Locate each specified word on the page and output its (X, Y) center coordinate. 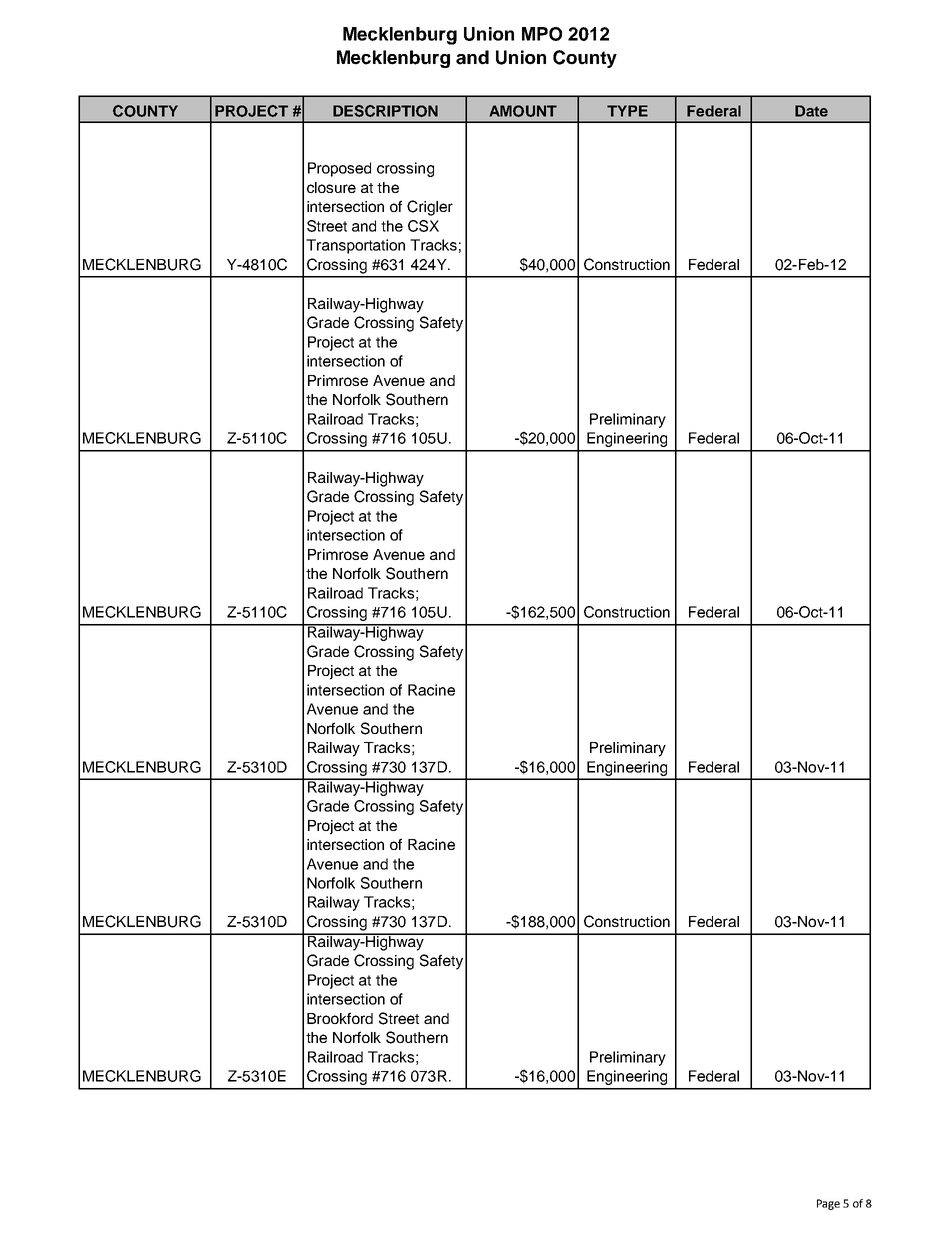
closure (331, 187)
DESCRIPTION (385, 111)
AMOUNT (523, 111)
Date (811, 111)
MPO (542, 34)
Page (828, 1204)
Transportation (355, 246)
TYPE (627, 111)
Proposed (339, 169)
